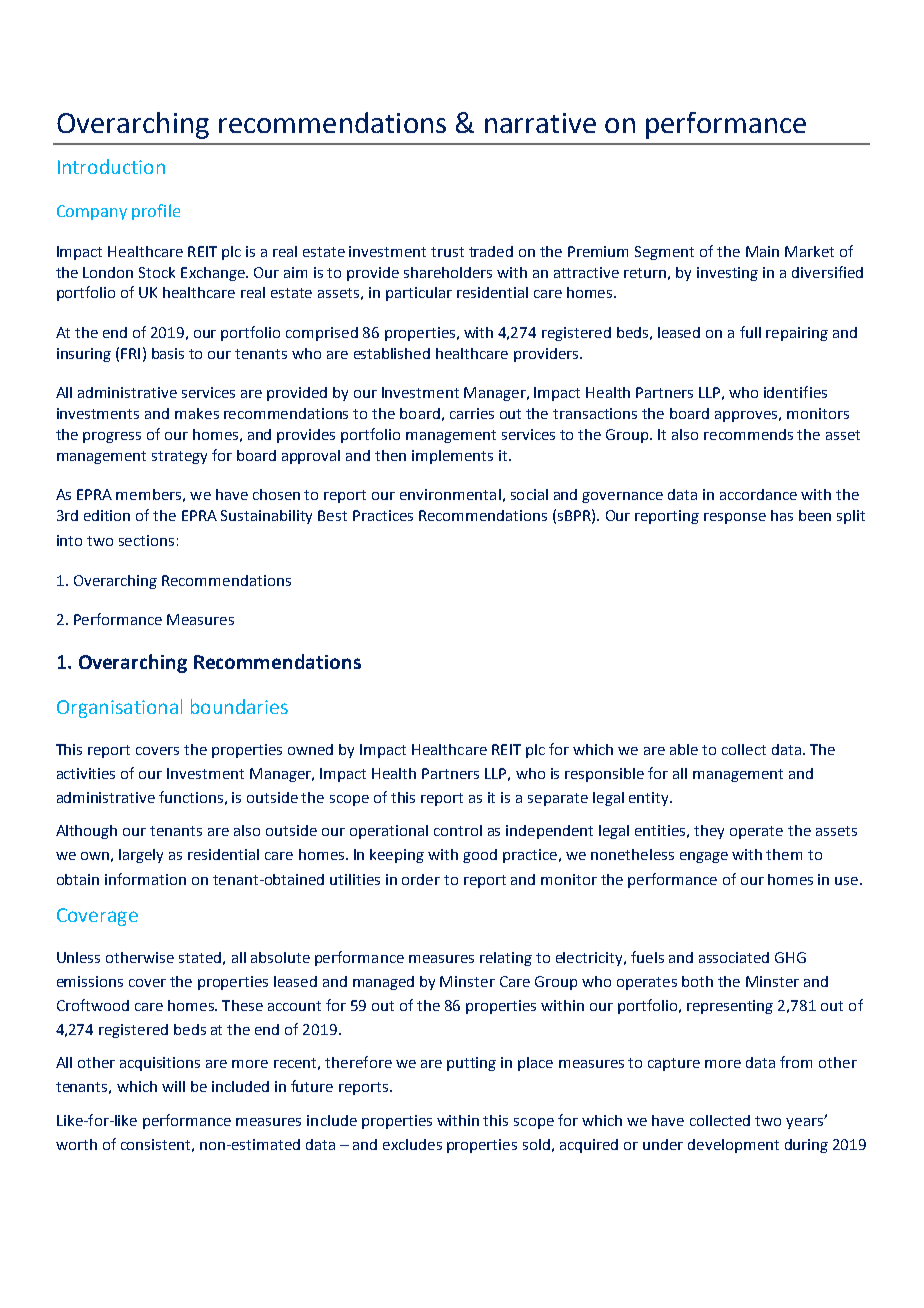 The width and height of the screenshot is (924, 1308). What do you see at coordinates (111, 166) in the screenshot?
I see `Introduction` at bounding box center [111, 166].
